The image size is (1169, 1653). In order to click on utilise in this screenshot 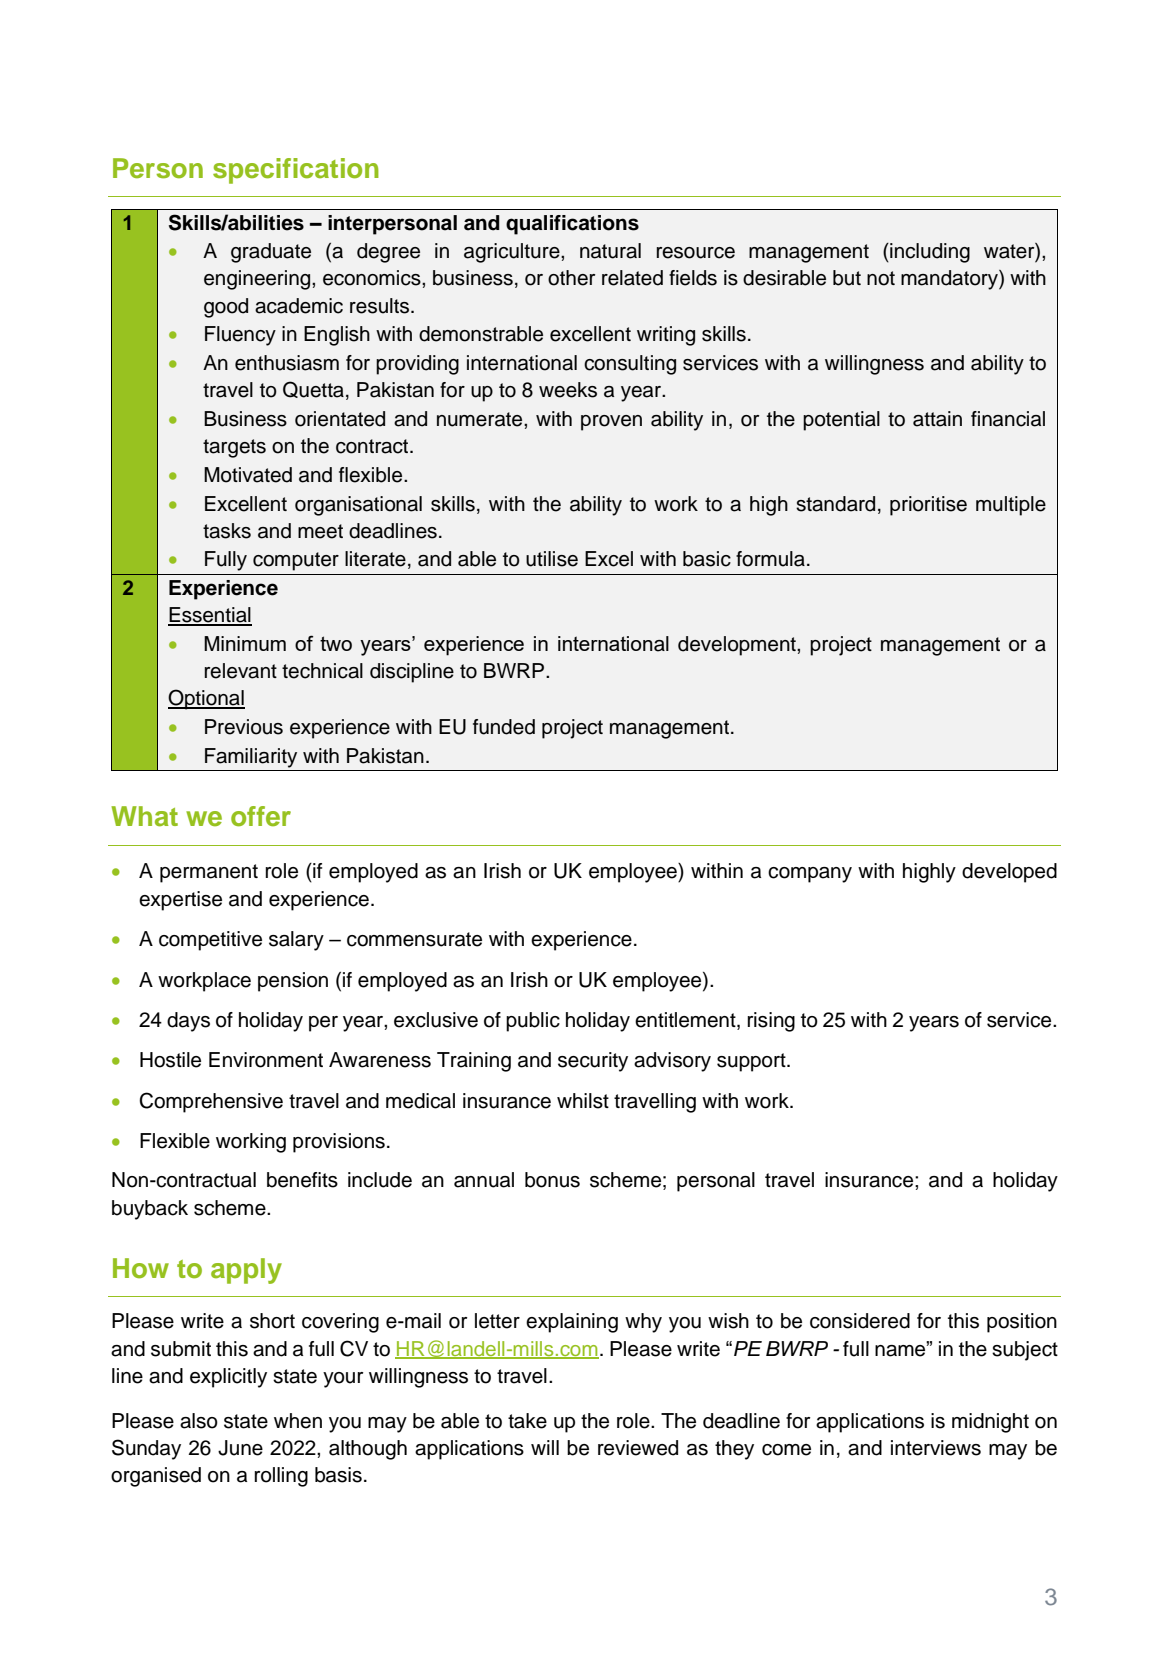, I will do `click(552, 559)`.
